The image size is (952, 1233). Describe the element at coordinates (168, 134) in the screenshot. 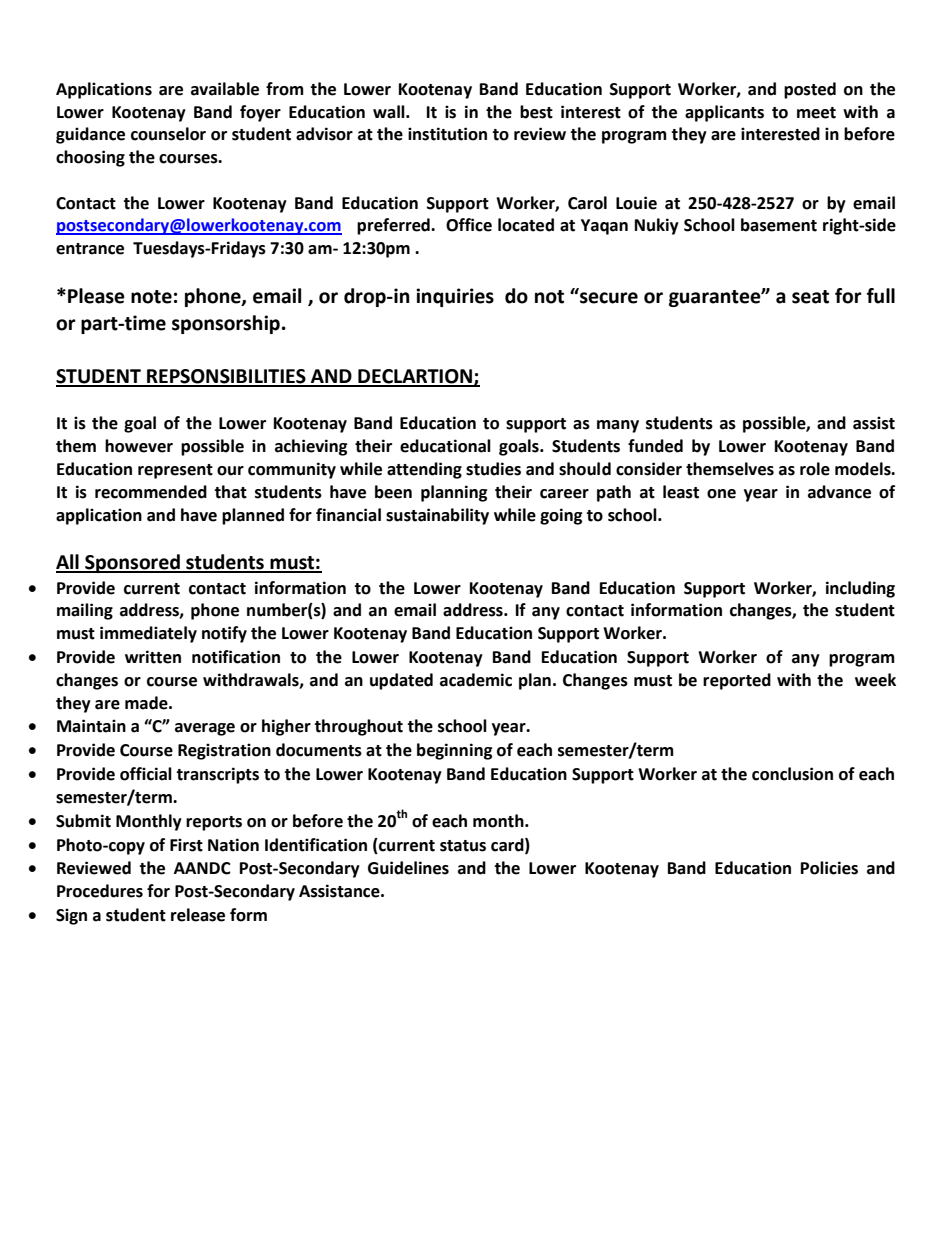

I see `counselor` at that location.
